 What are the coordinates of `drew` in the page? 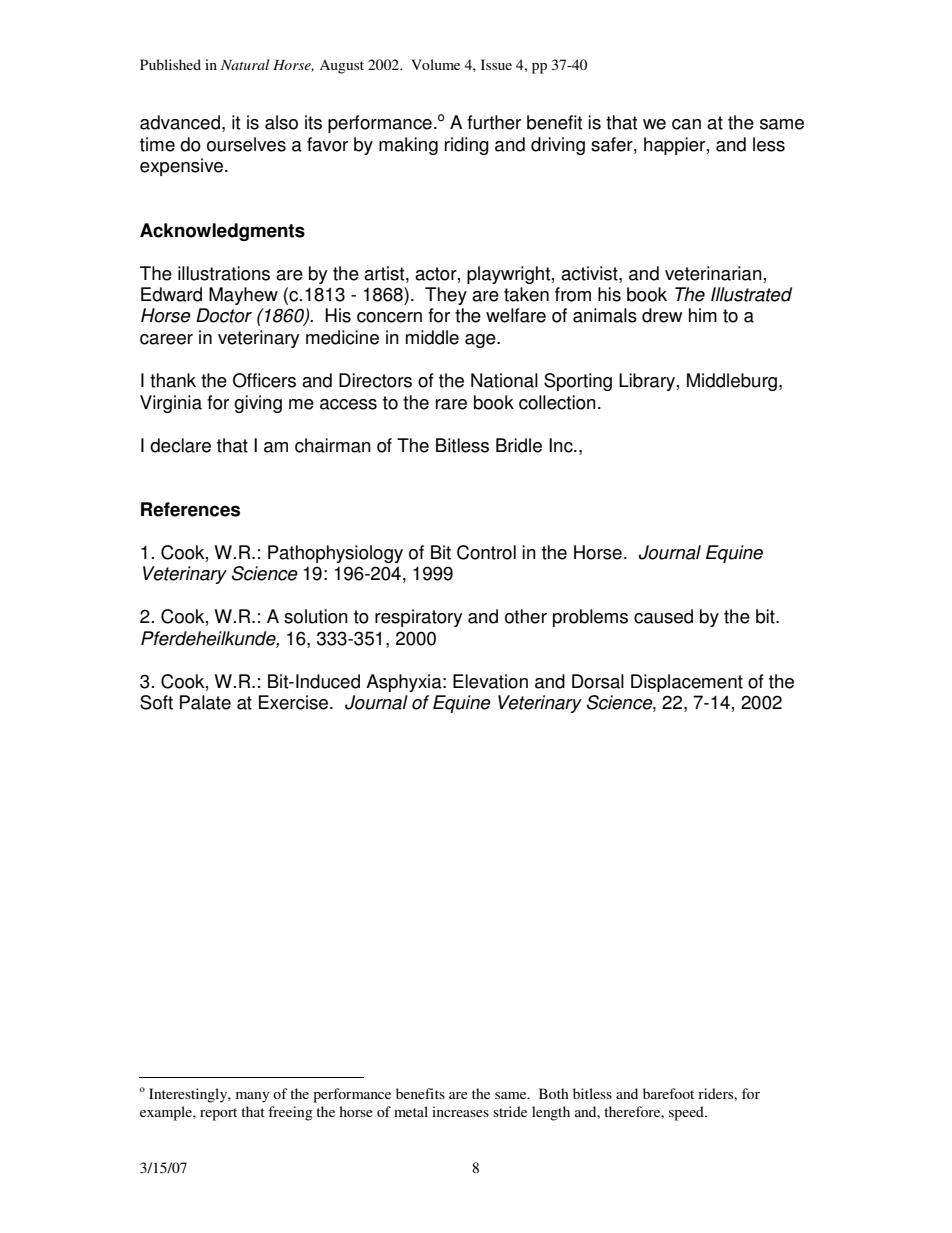 It's located at (662, 315).
